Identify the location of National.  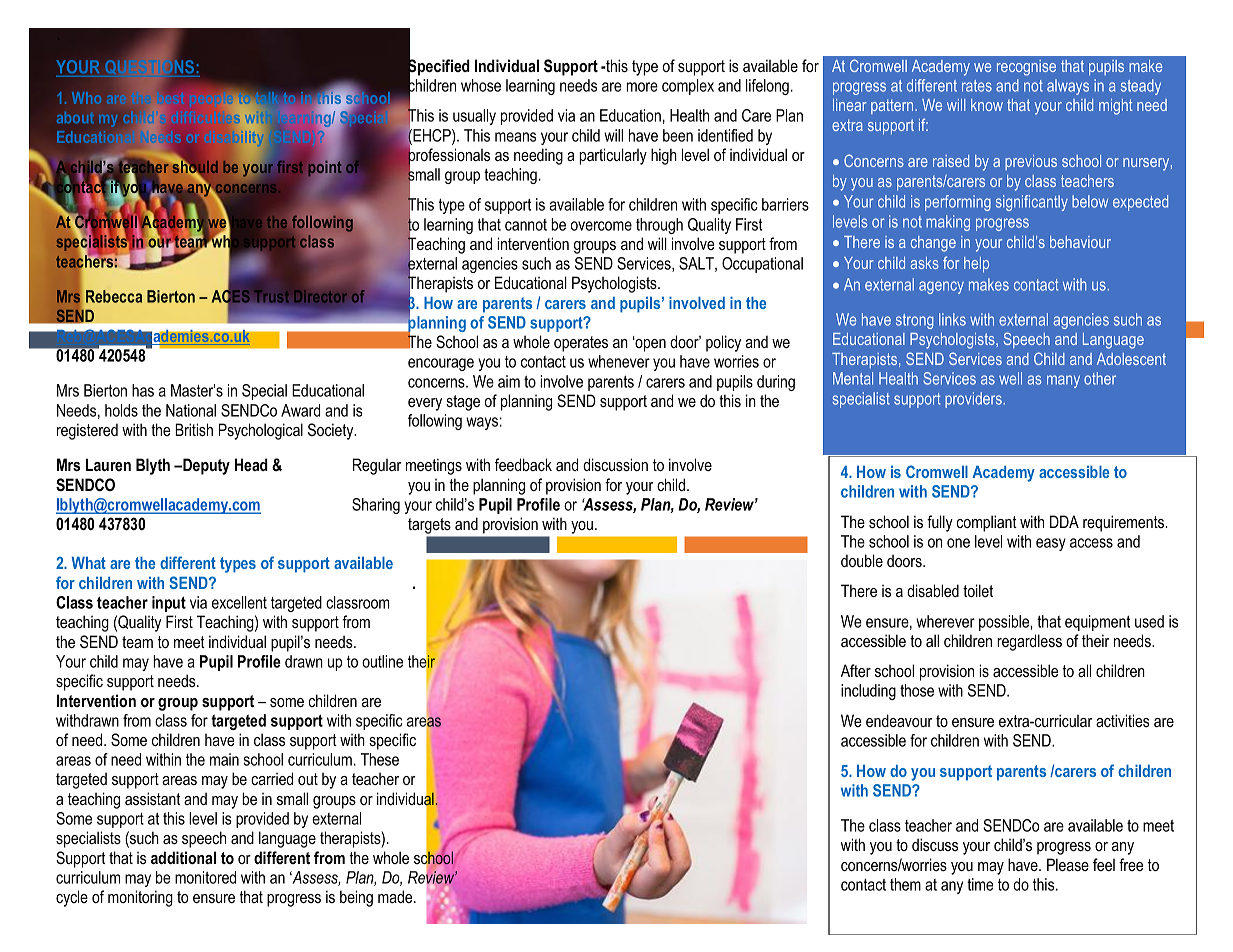
(191, 410).
